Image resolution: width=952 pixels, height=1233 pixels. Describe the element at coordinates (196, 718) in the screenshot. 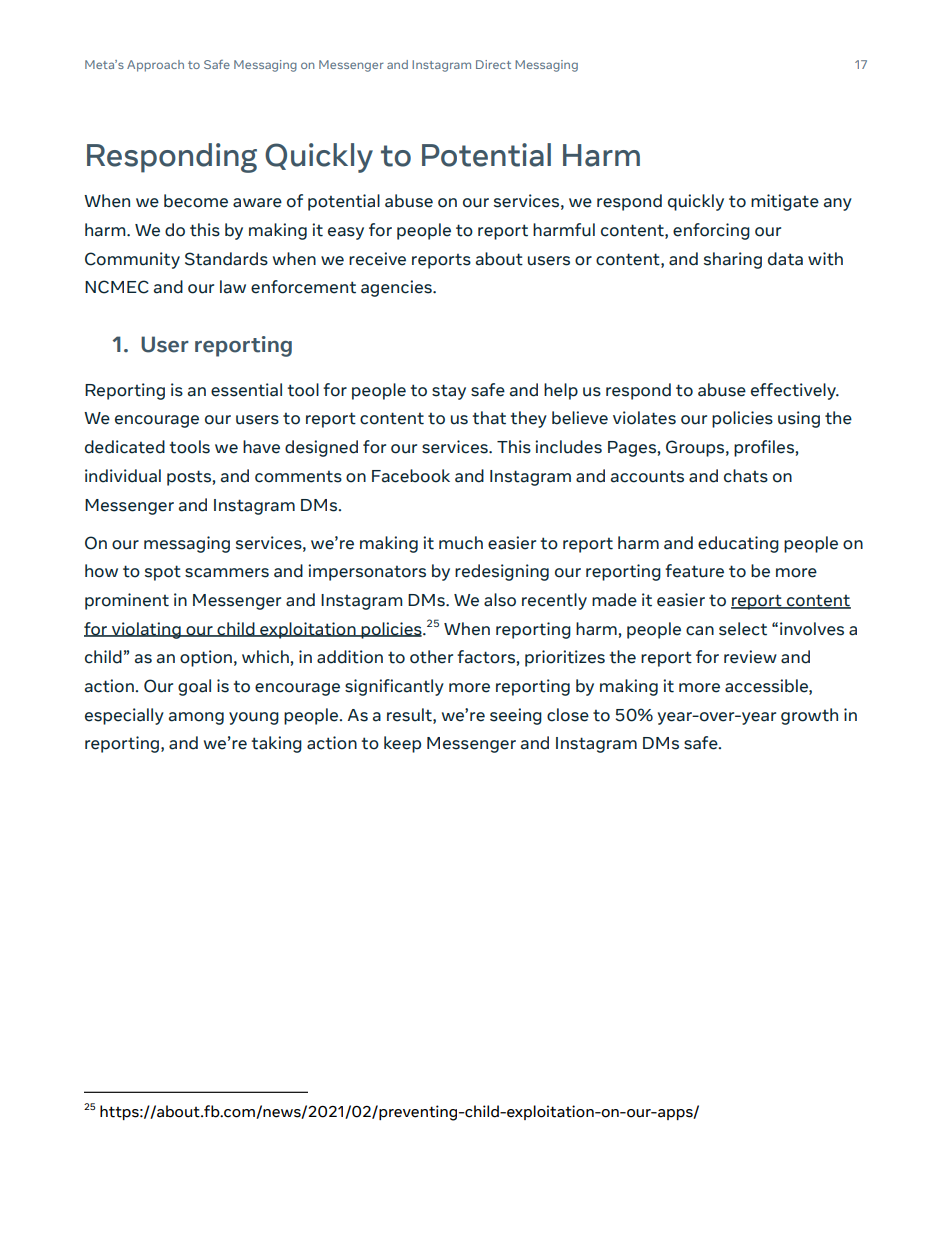

I see `among` at that location.
